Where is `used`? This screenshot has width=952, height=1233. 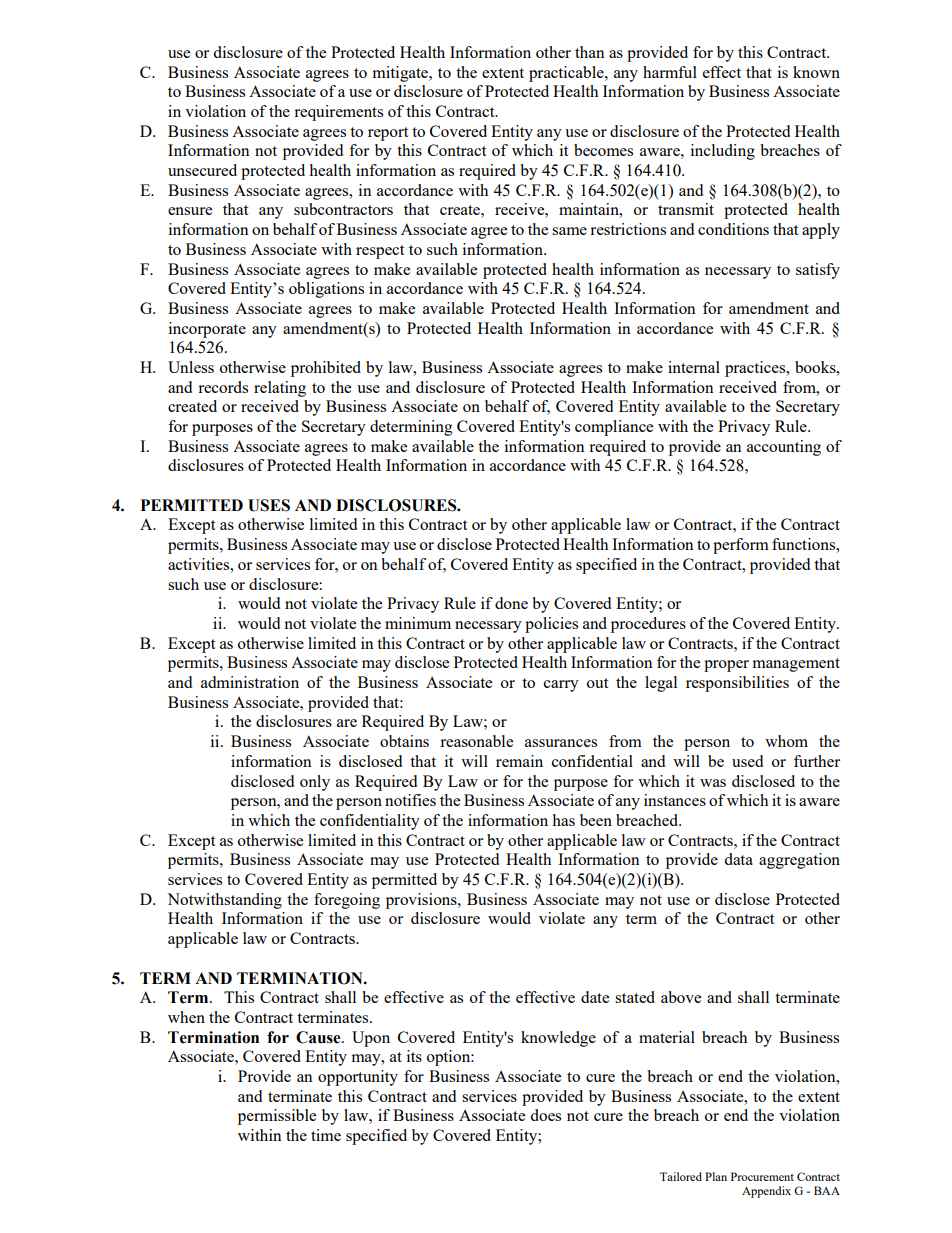
used is located at coordinates (747, 761).
